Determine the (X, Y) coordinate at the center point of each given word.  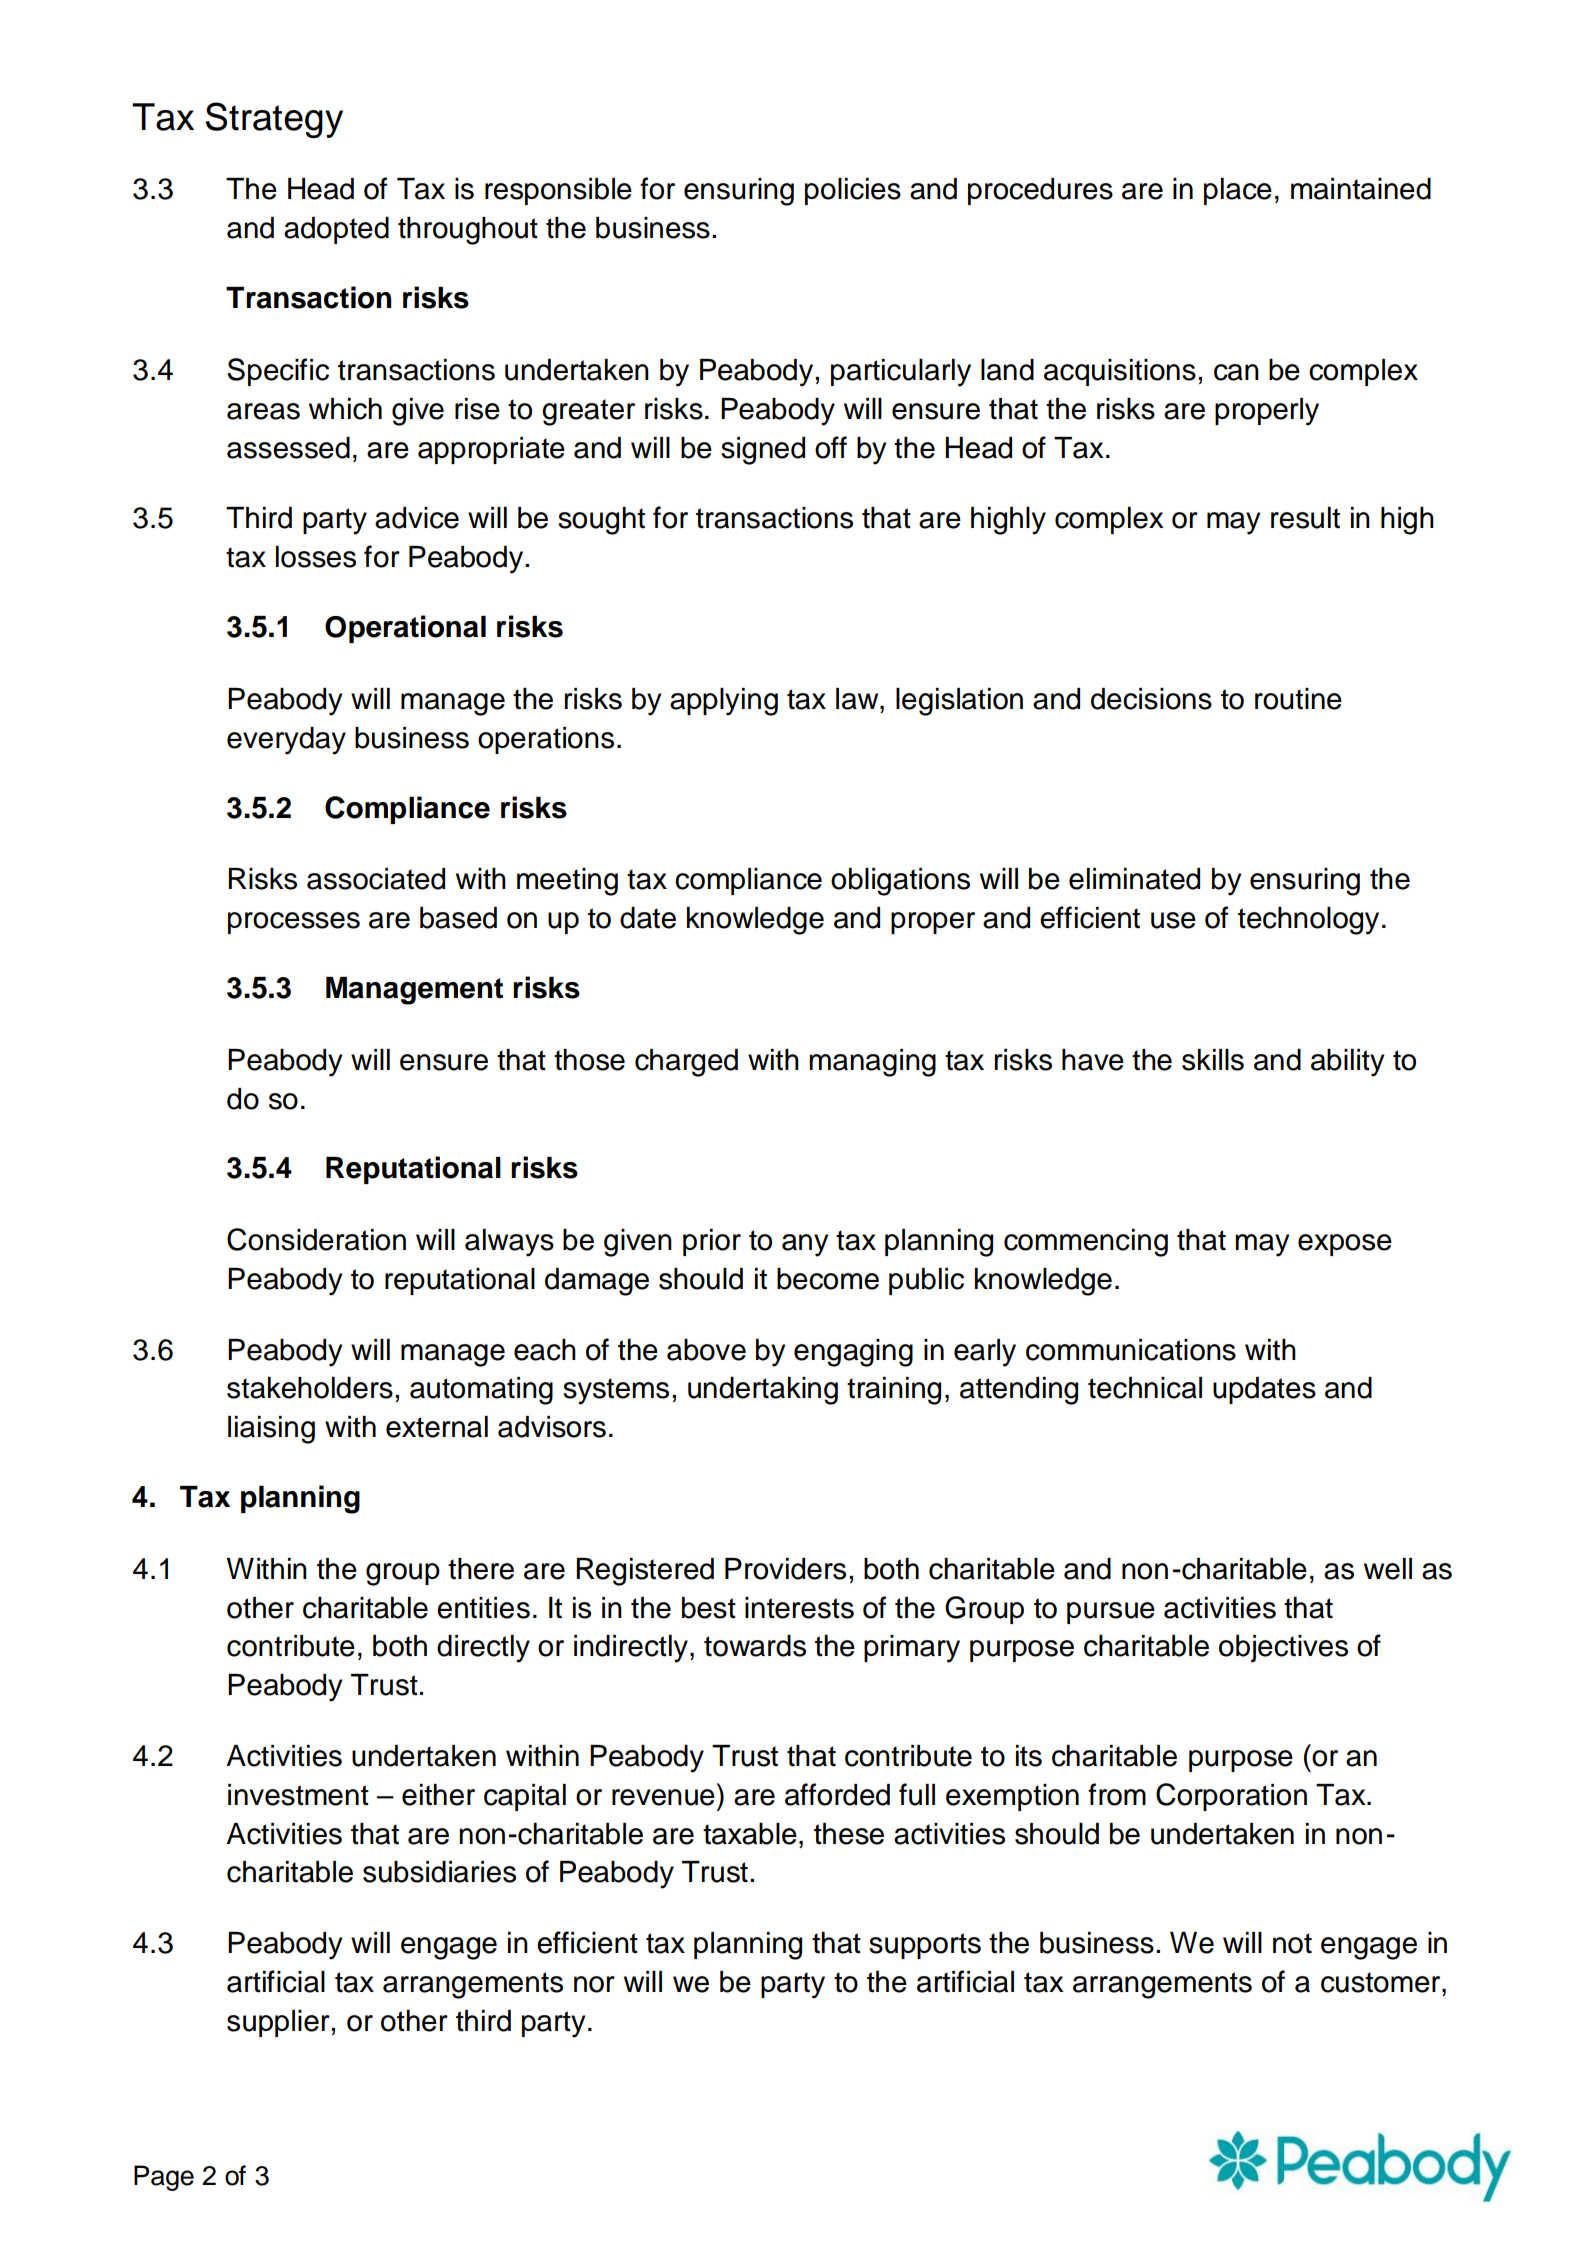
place (1238, 191)
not (1292, 1943)
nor (594, 1984)
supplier (278, 2023)
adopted (336, 230)
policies (853, 191)
